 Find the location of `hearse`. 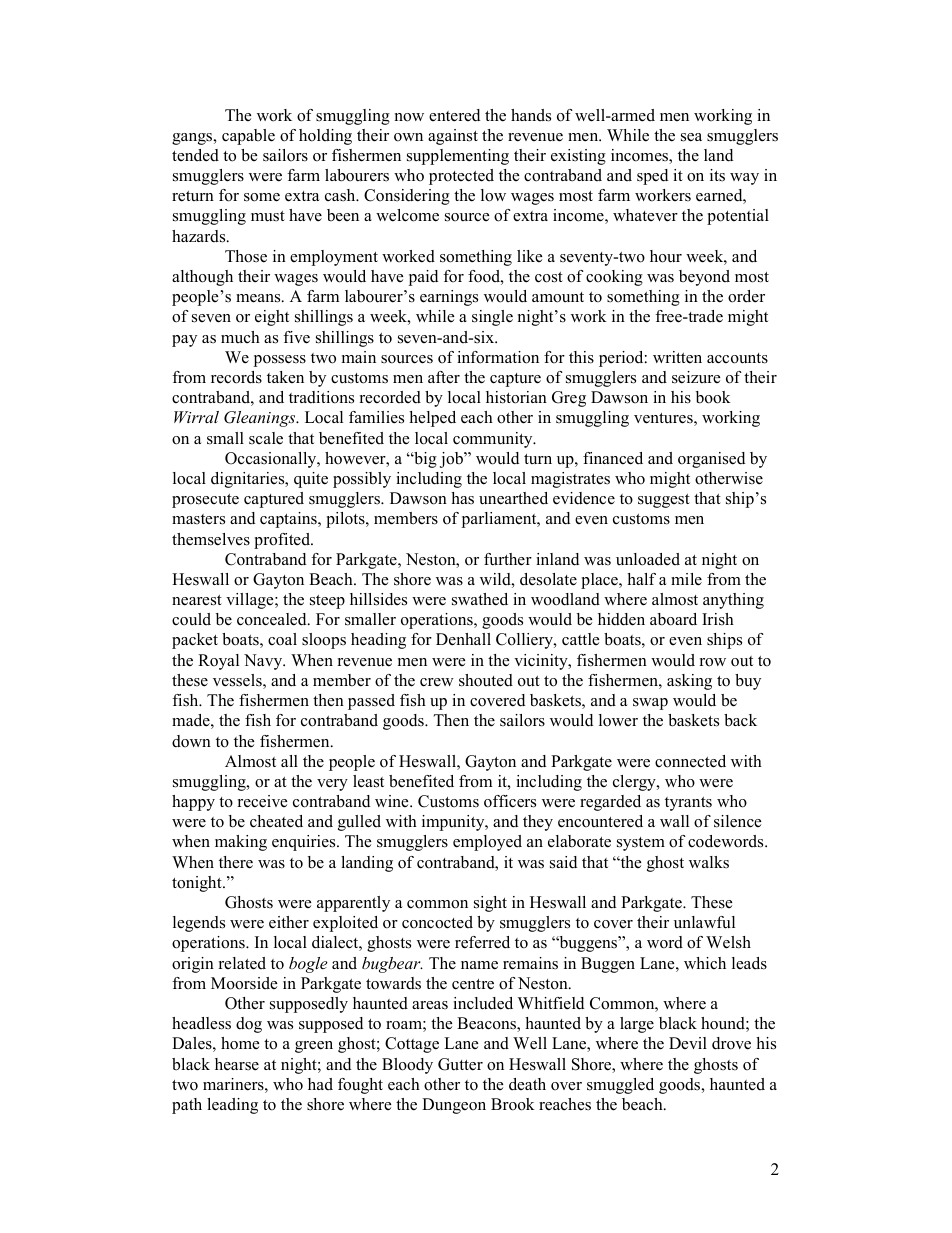

hearse is located at coordinates (237, 1064).
